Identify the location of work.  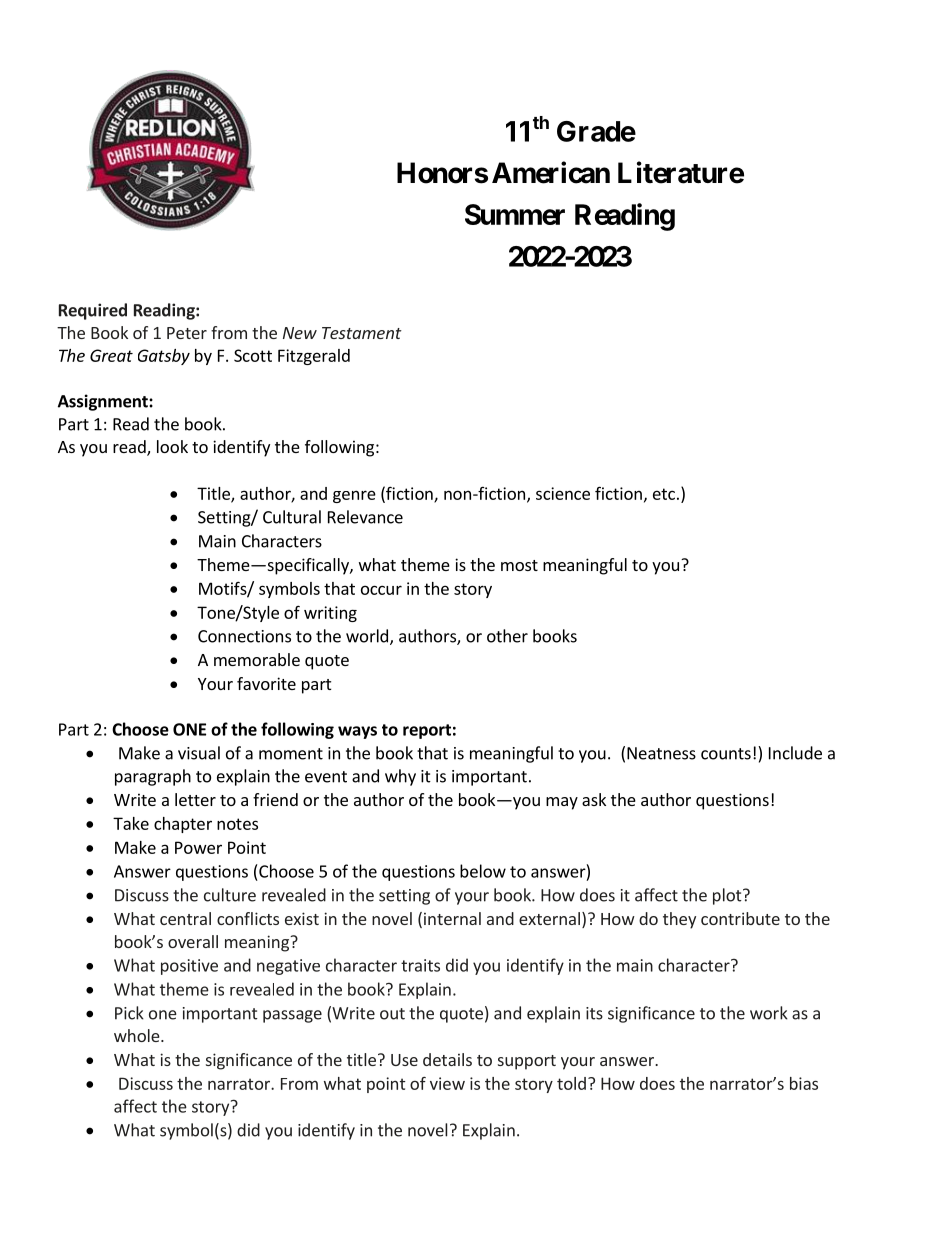
(769, 1013).
